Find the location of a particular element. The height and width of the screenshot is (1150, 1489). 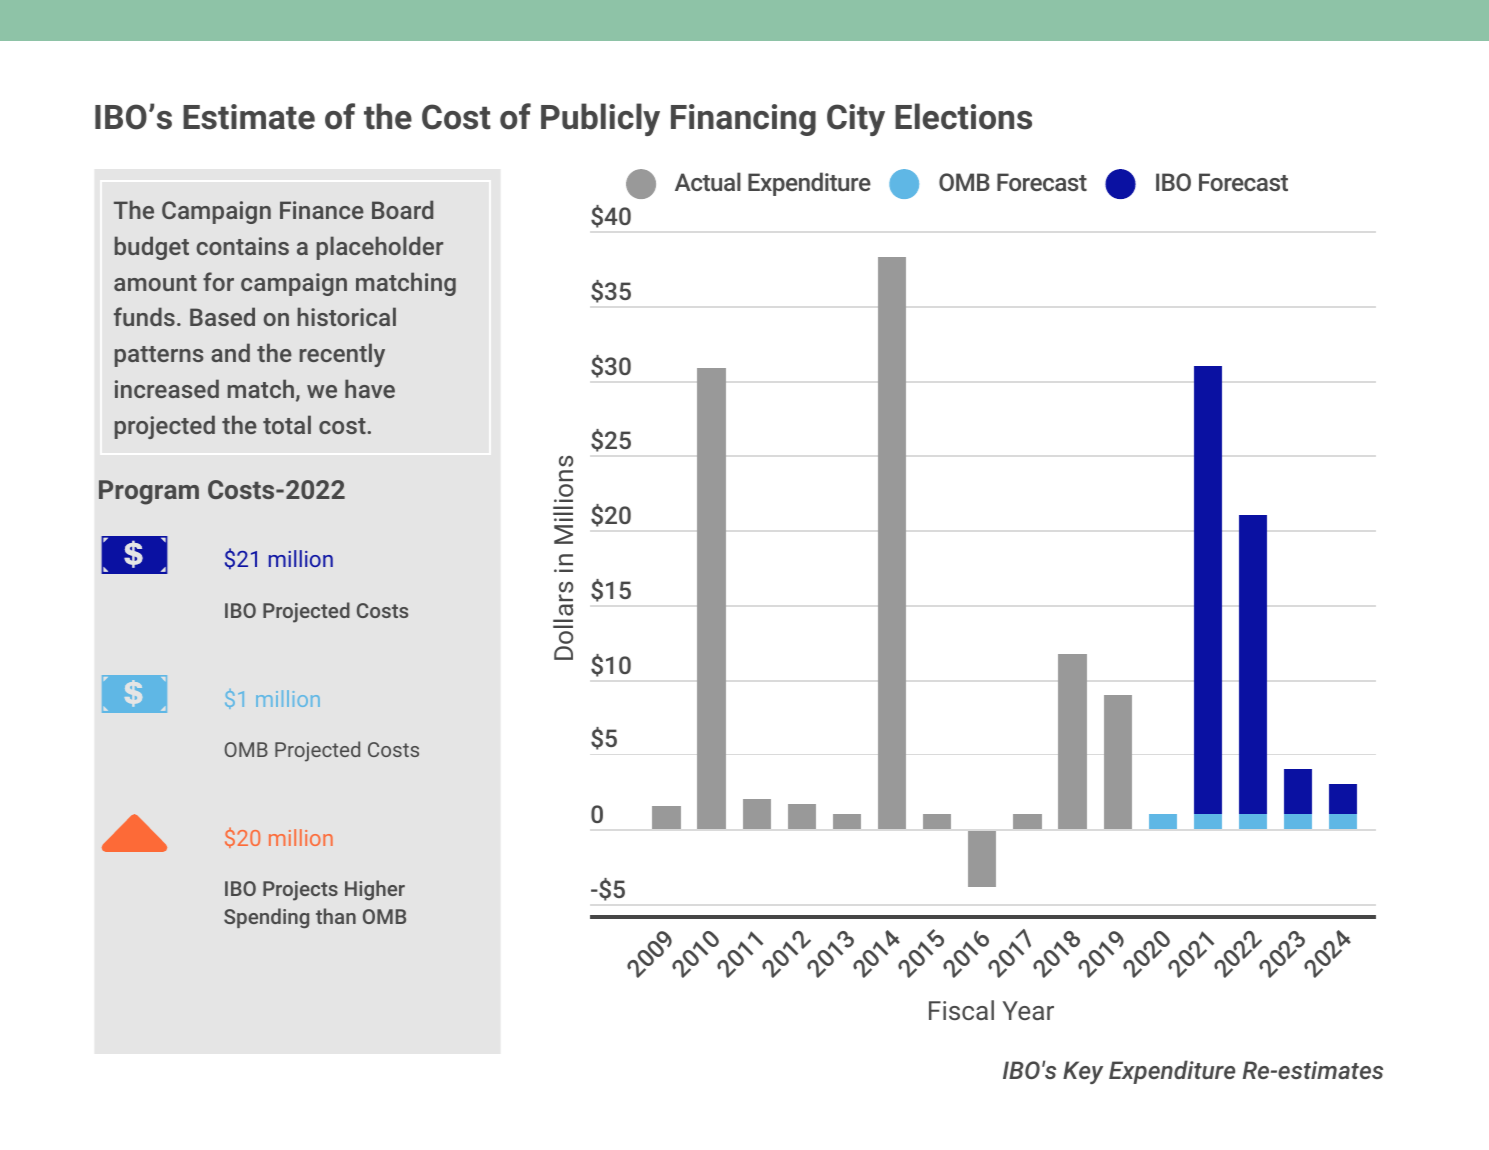

Publicly is located at coordinates (600, 119).
